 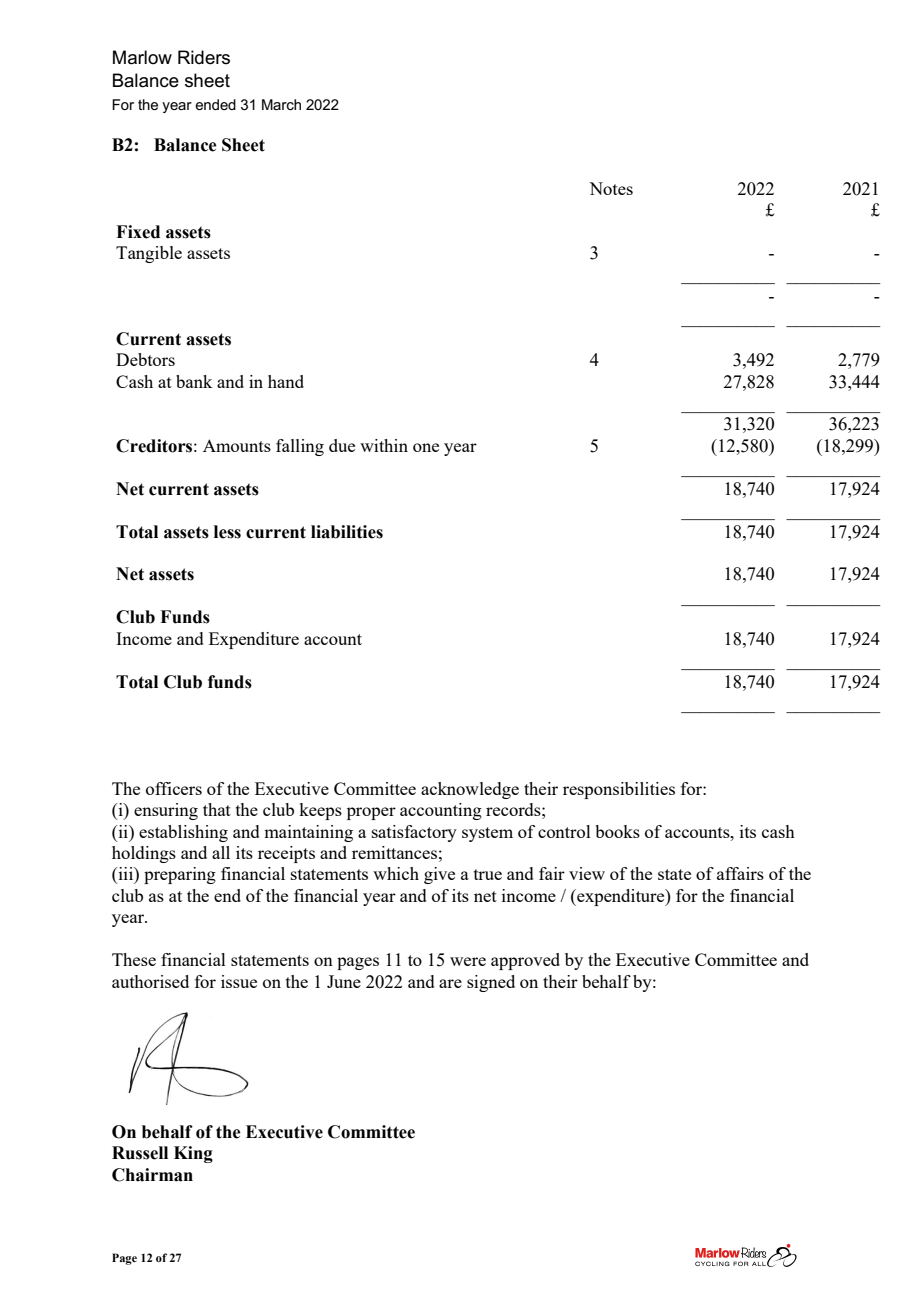 What do you see at coordinates (215, 104) in the page?
I see `ended` at bounding box center [215, 104].
